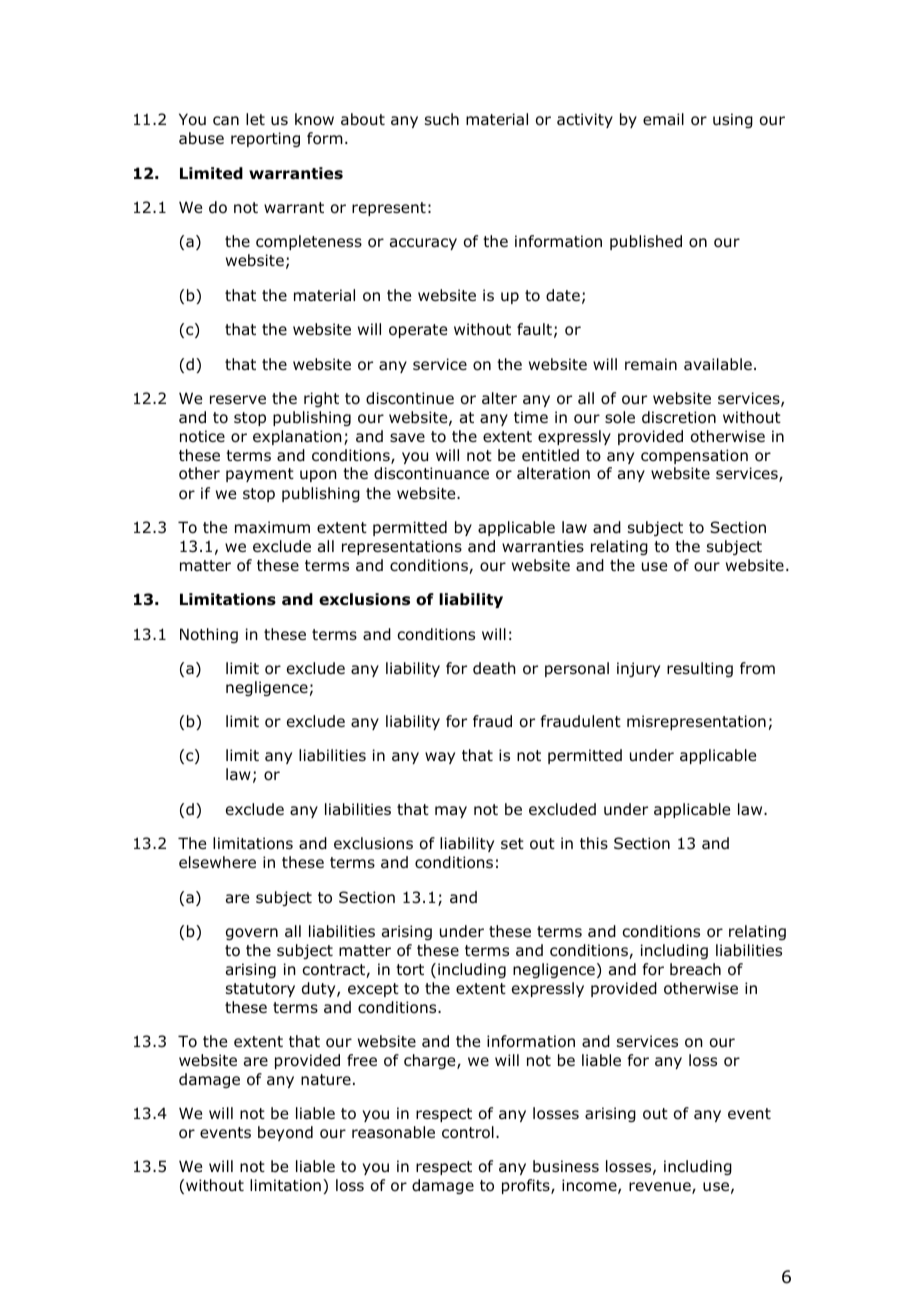 Image resolution: width=924 pixels, height=1308 pixels. Describe the element at coordinates (663, 119) in the document. I see `email` at that location.
